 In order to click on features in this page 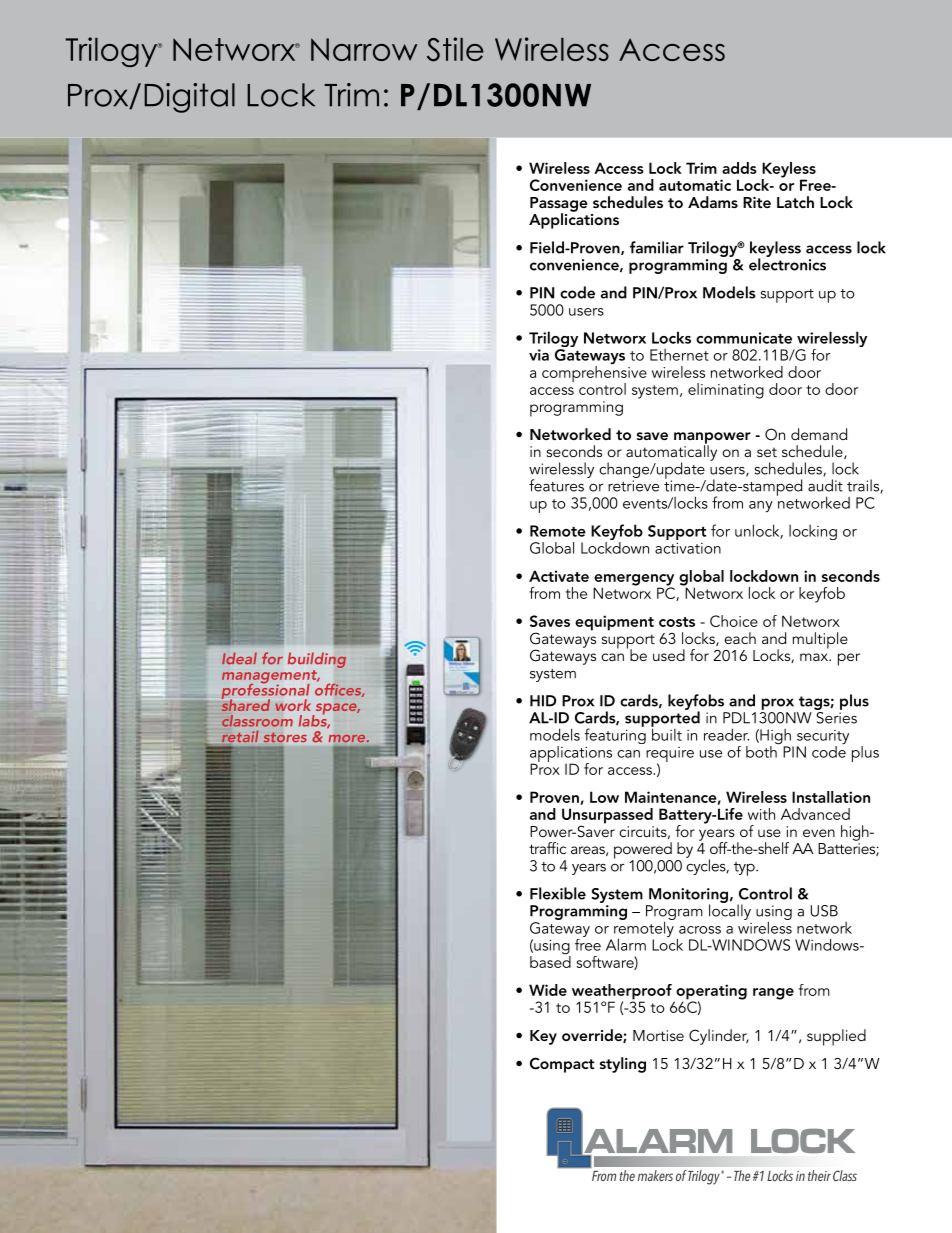, I will do `click(556, 485)`.
